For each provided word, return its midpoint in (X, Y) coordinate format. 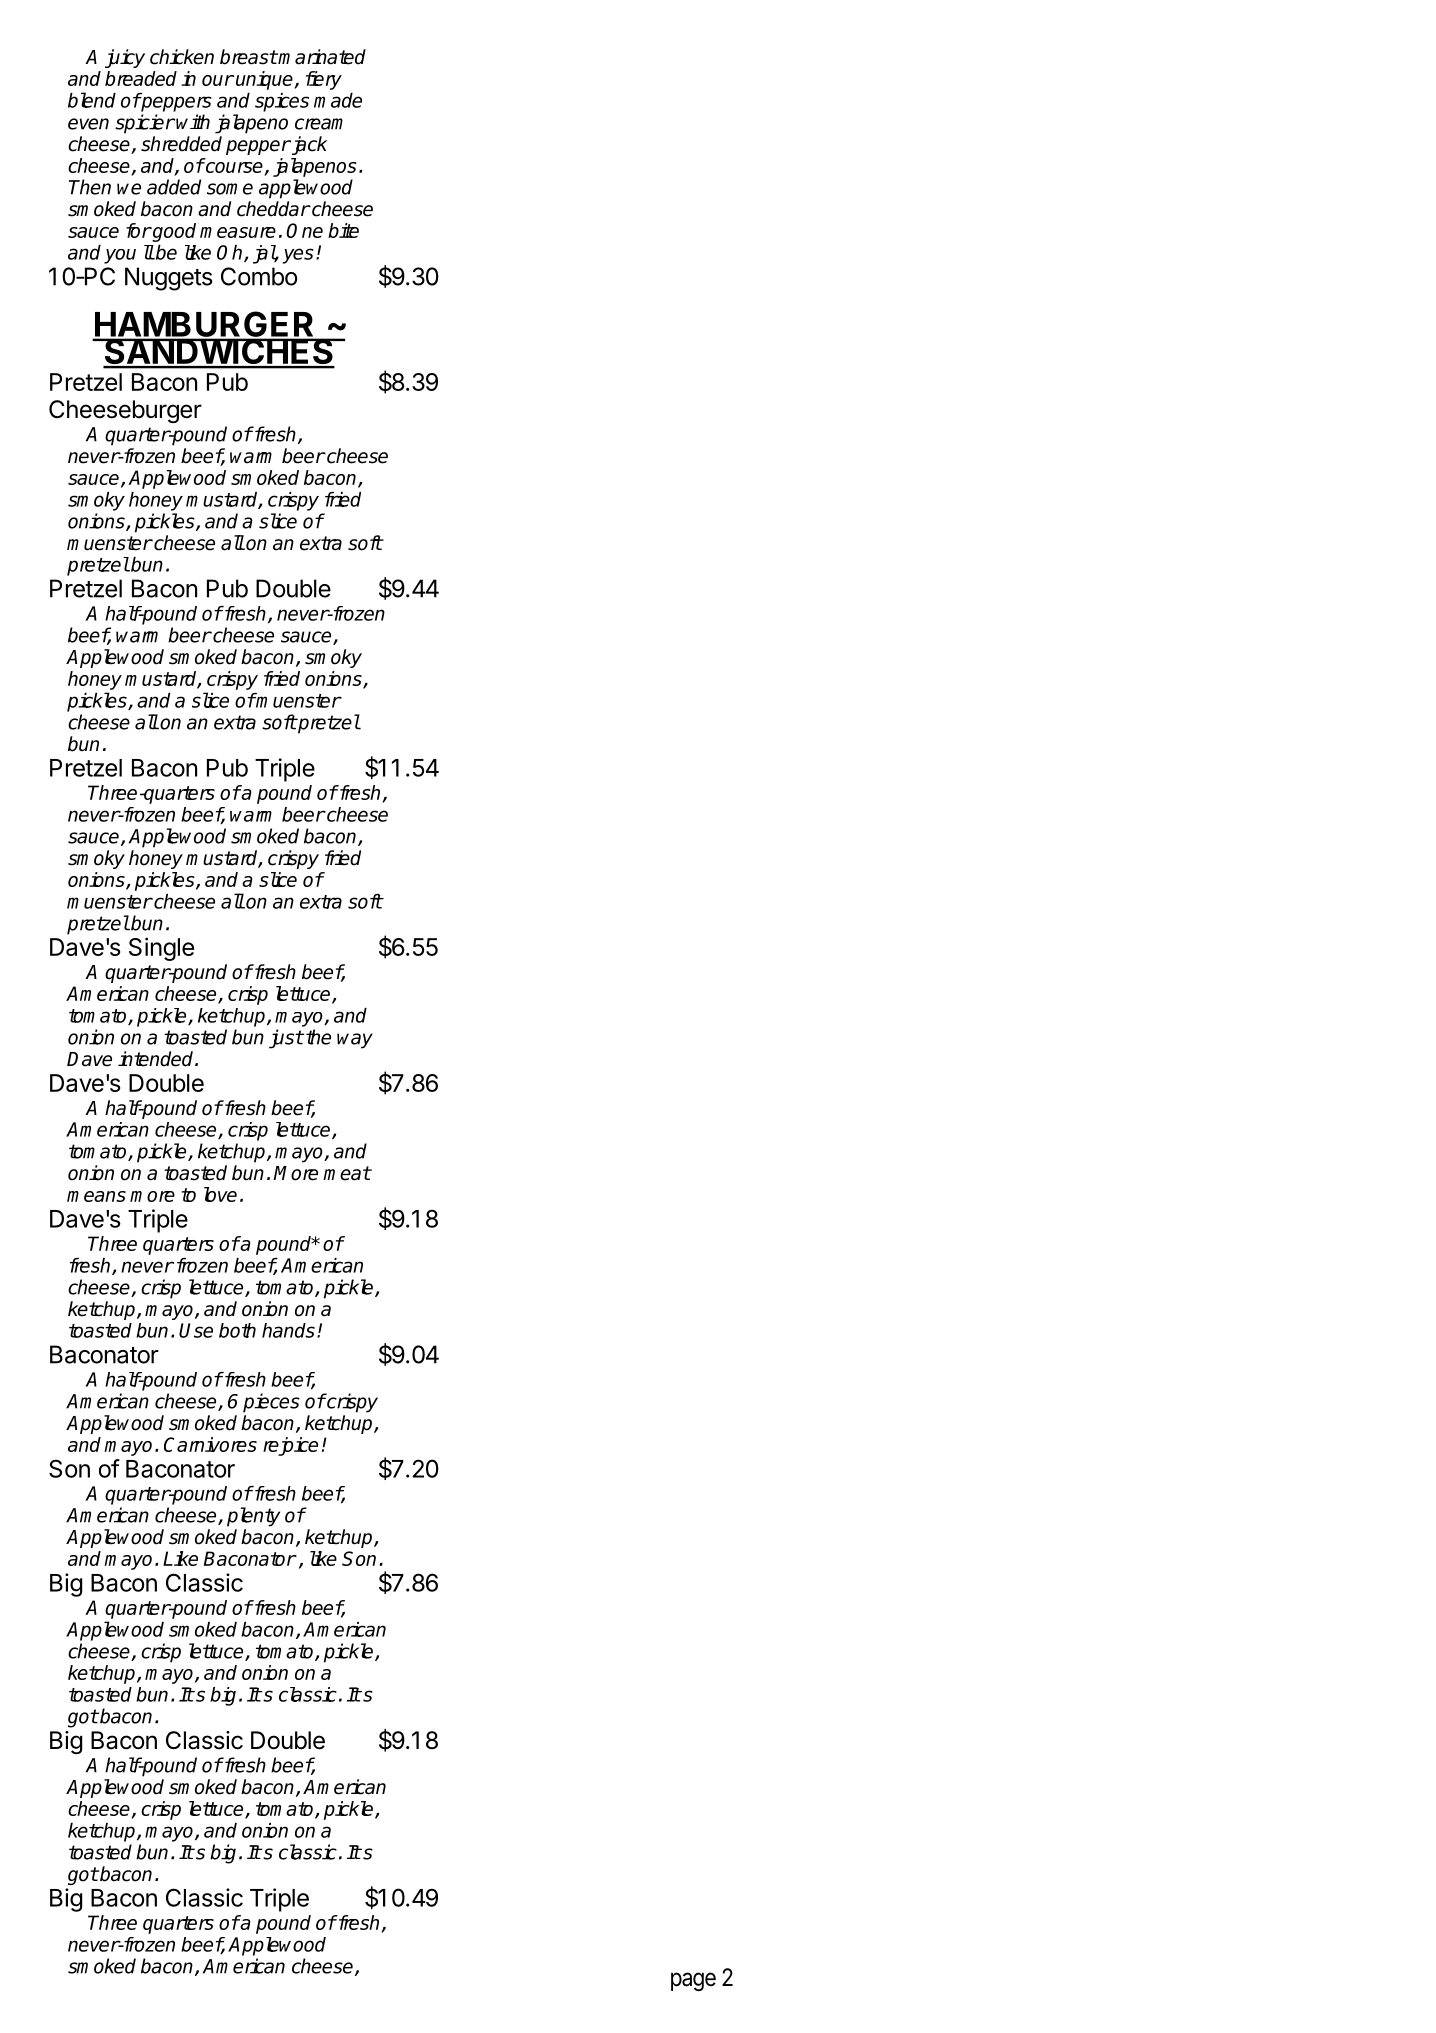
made (338, 100)
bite (343, 230)
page (693, 1981)
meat (347, 1173)
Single (161, 949)
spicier (145, 124)
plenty (253, 1517)
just (286, 1039)
